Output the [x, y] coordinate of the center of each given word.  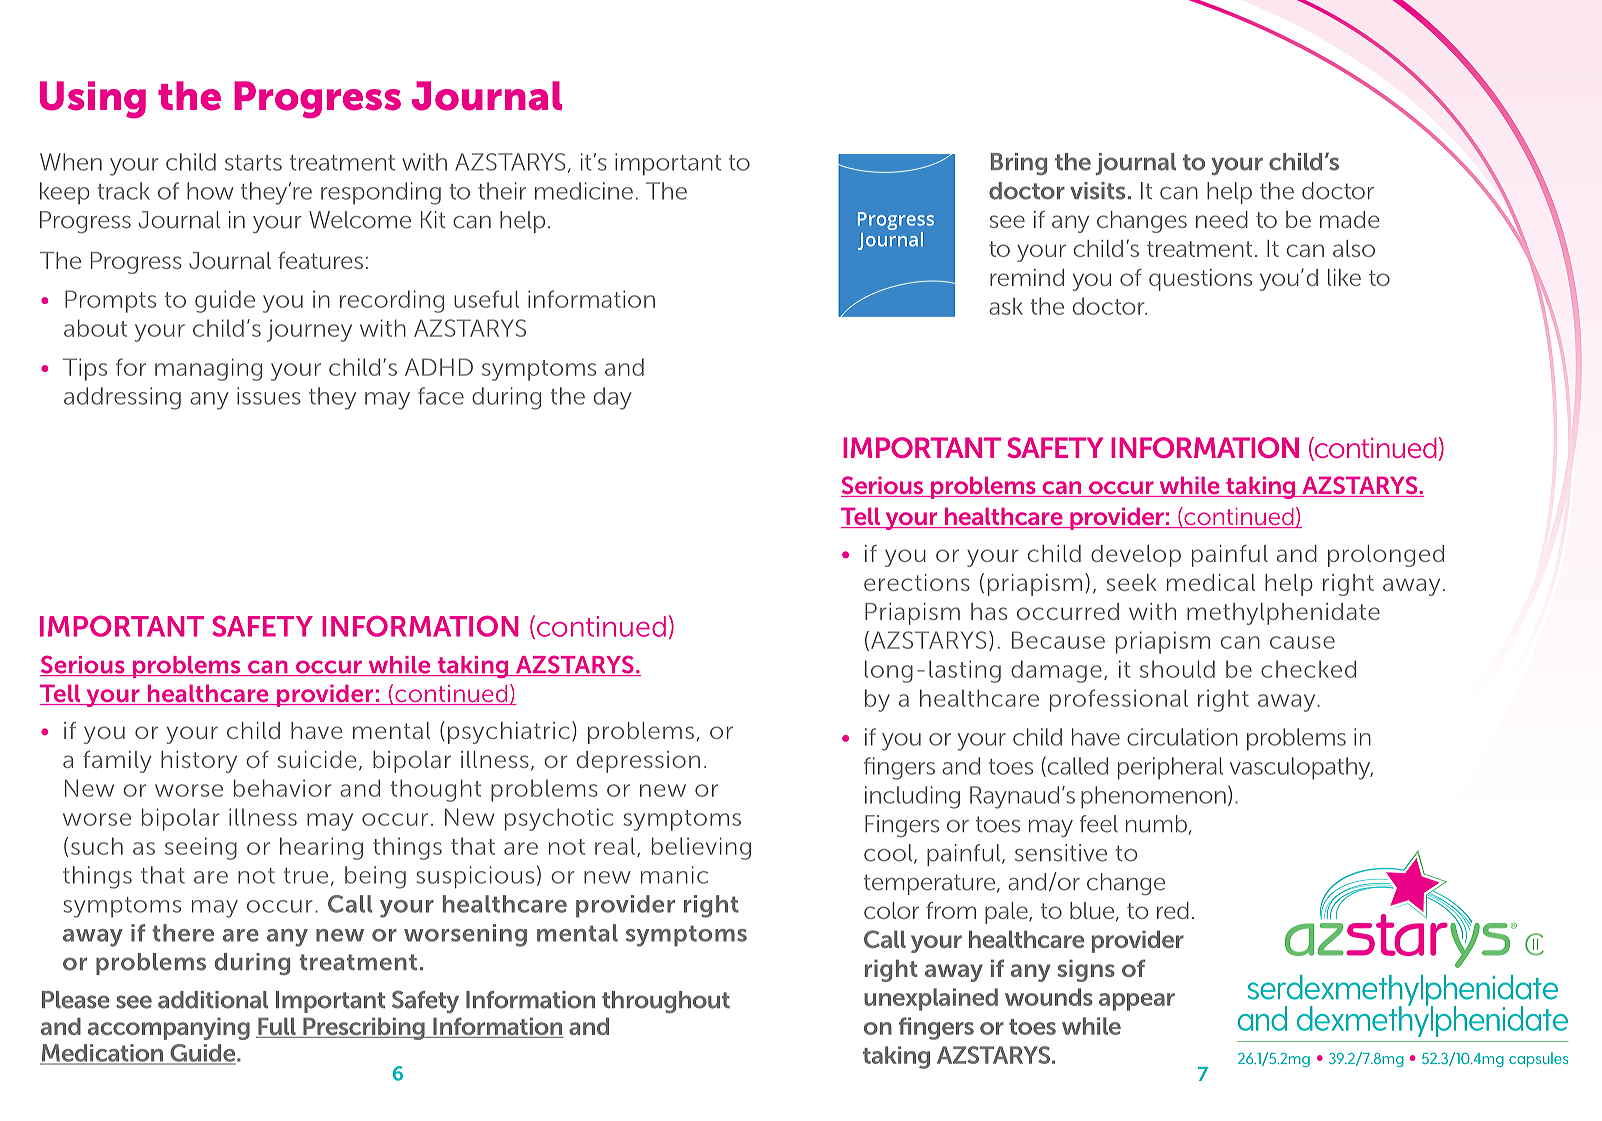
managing [208, 369]
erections [917, 582]
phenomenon [1153, 797]
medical [1211, 582]
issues [269, 396]
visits [1097, 191]
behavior [283, 788]
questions [1200, 280]
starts [253, 163]
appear [1137, 1002]
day [613, 398]
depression [638, 762]
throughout [666, 1002]
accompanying [169, 1028]
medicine [584, 191]
